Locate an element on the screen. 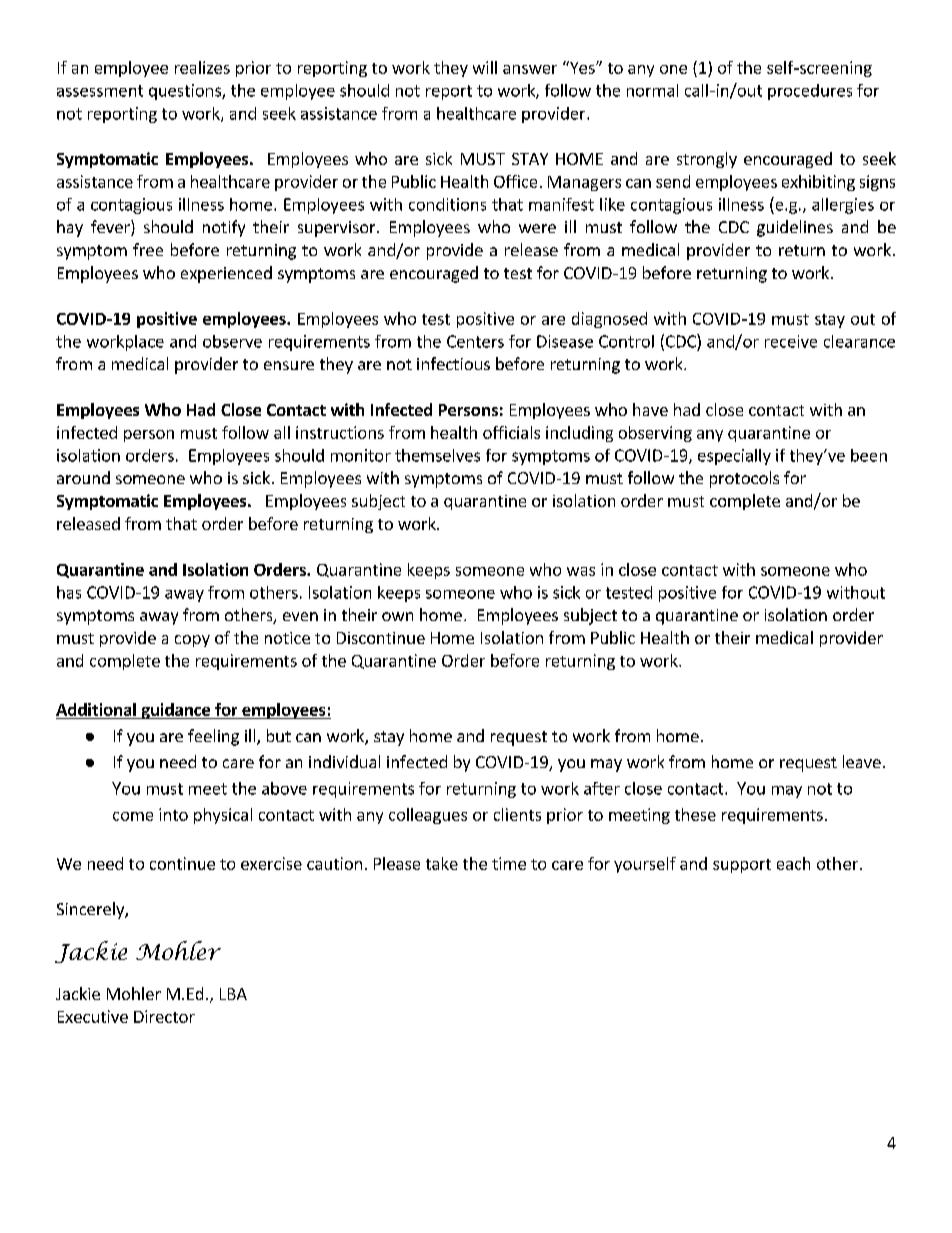  guidance is located at coordinates (176, 711).
